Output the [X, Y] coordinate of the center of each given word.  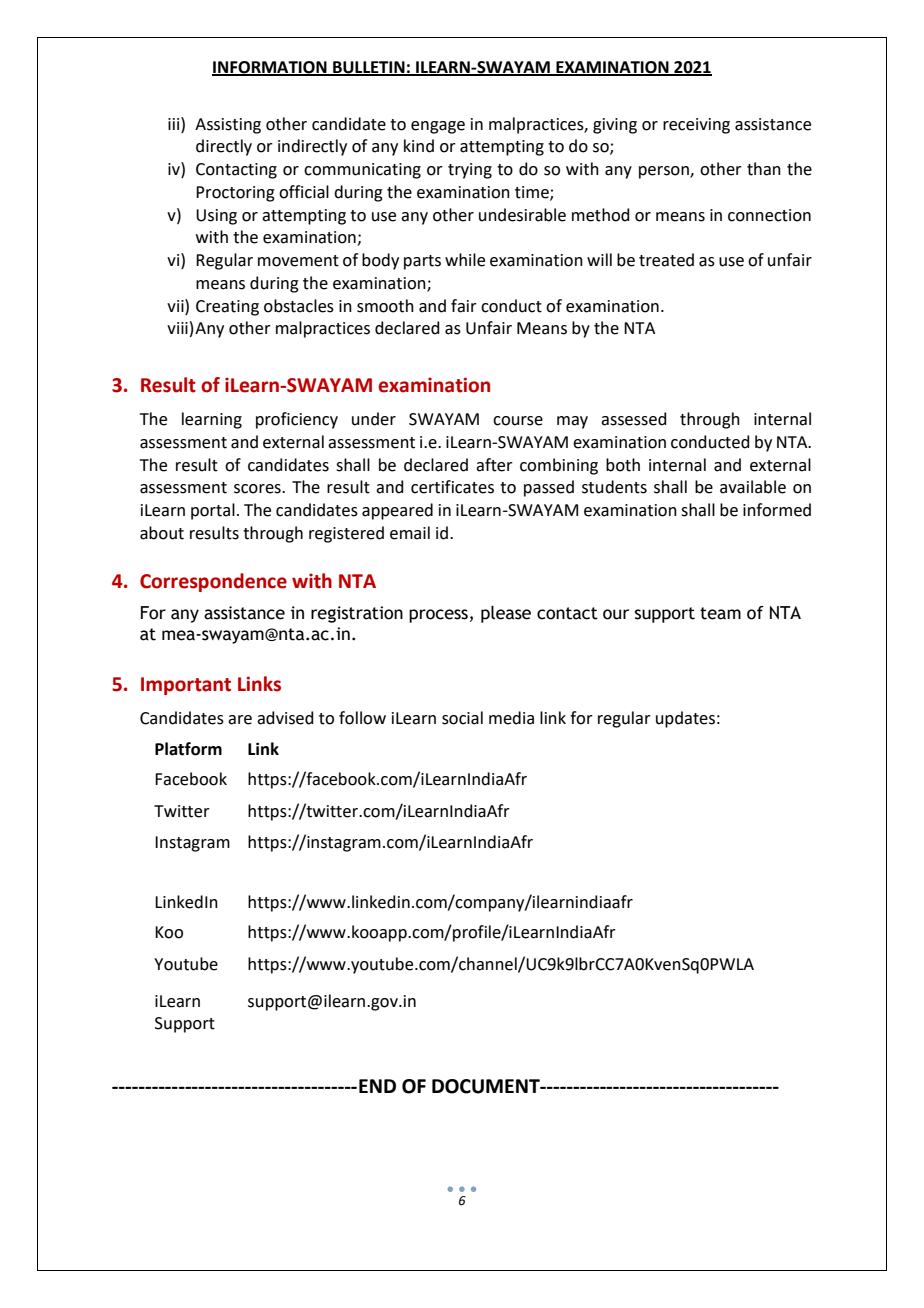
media [511, 718]
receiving [696, 126]
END [377, 1086]
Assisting [228, 126]
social [462, 718]
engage [438, 127]
